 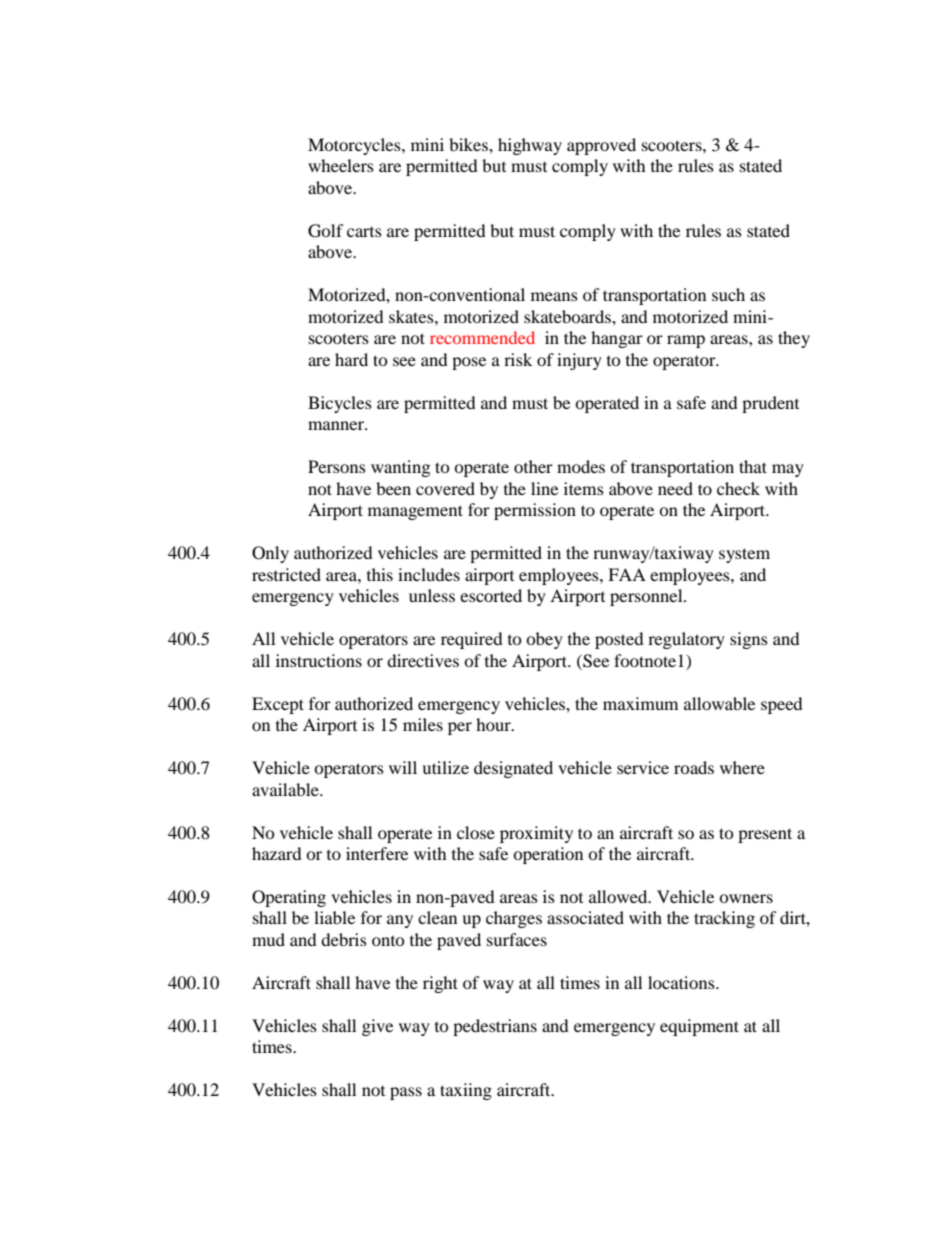 I want to click on instructions, so click(x=319, y=660).
